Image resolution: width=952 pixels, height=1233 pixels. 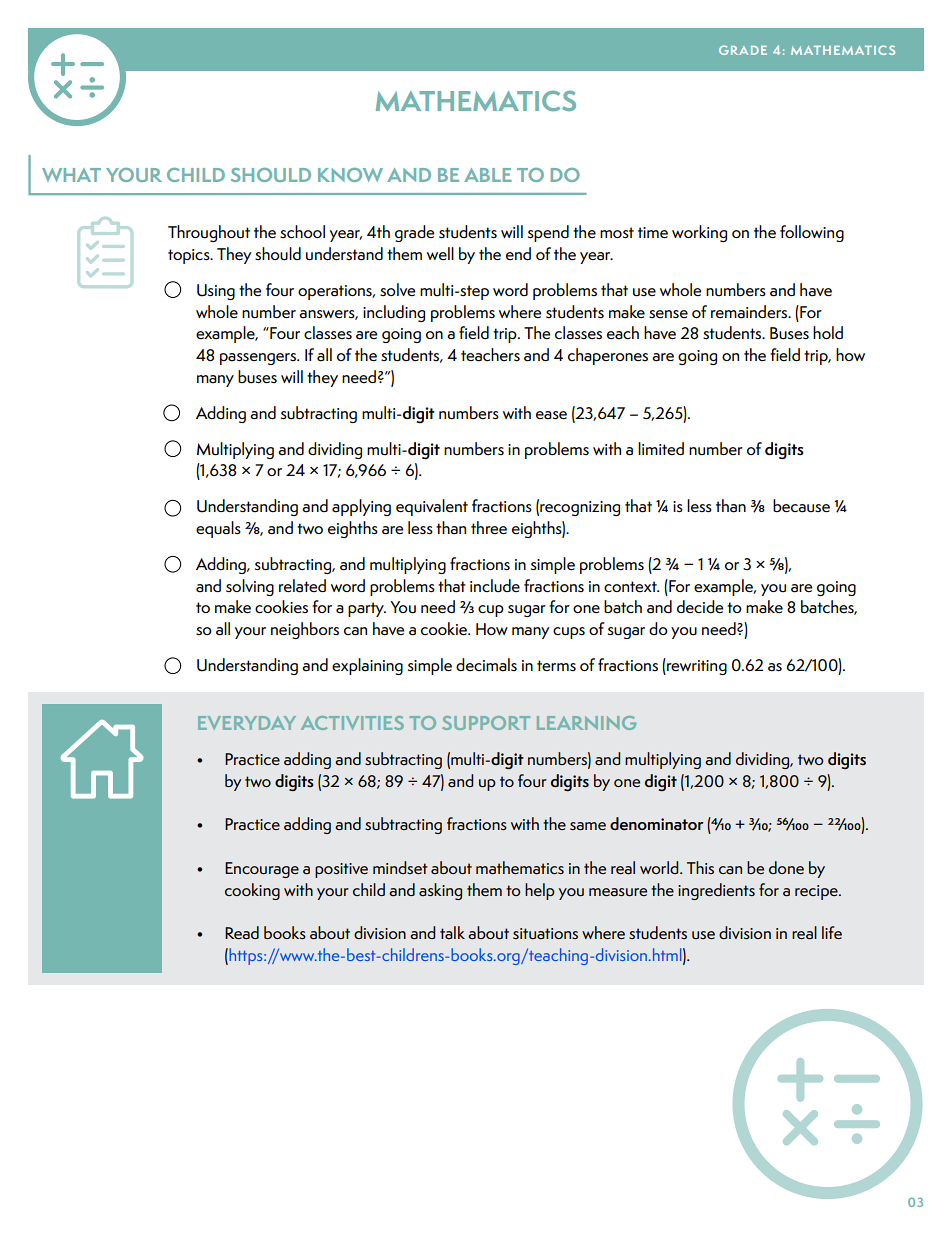 I want to click on three, so click(x=489, y=528).
